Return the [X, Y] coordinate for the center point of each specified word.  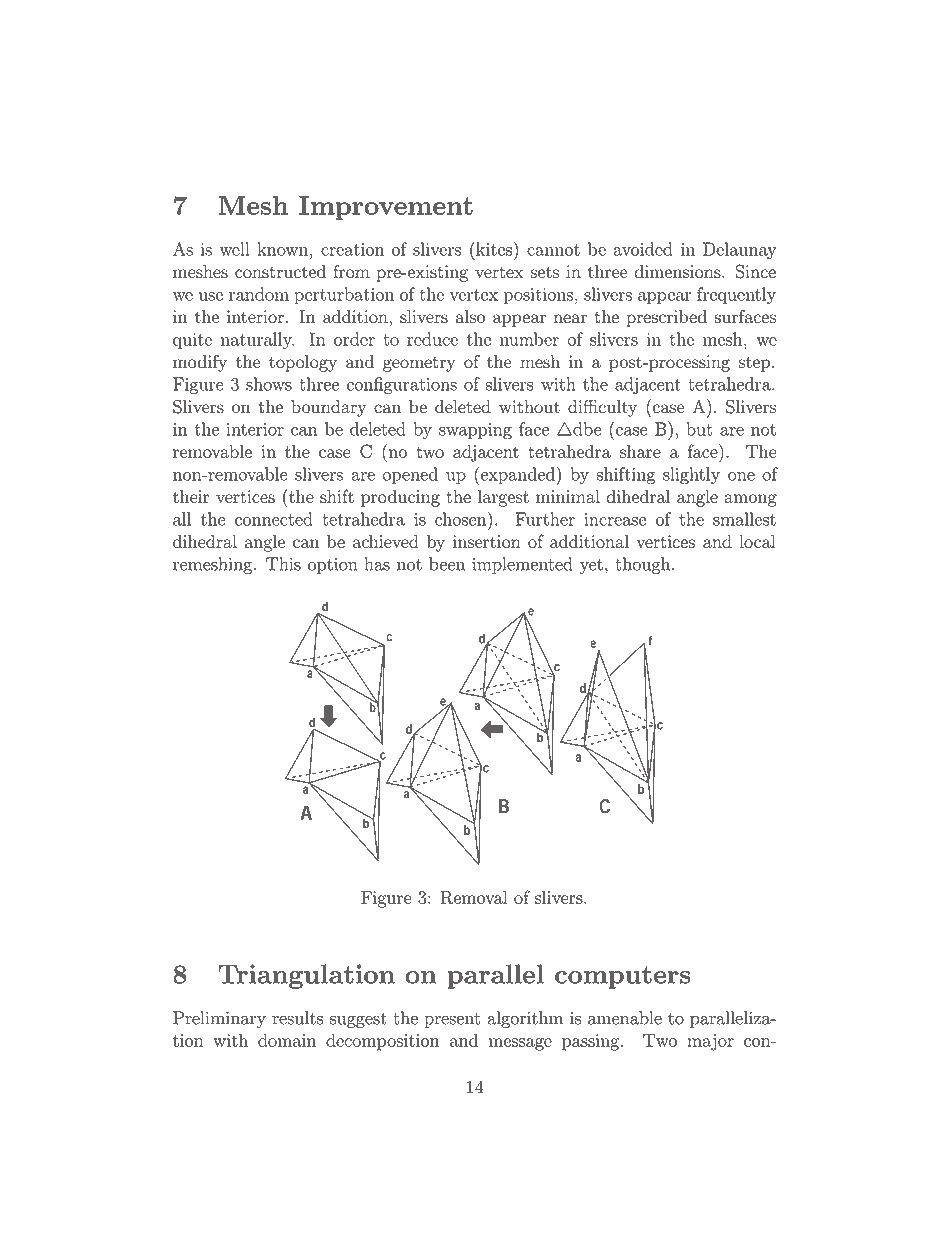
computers [622, 977]
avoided [643, 249]
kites [494, 248]
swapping [475, 431]
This [283, 564]
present [452, 1020]
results [297, 1018]
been [447, 564]
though [644, 565]
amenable [625, 1018]
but [699, 429]
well [235, 249]
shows [269, 384]
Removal [474, 897]
